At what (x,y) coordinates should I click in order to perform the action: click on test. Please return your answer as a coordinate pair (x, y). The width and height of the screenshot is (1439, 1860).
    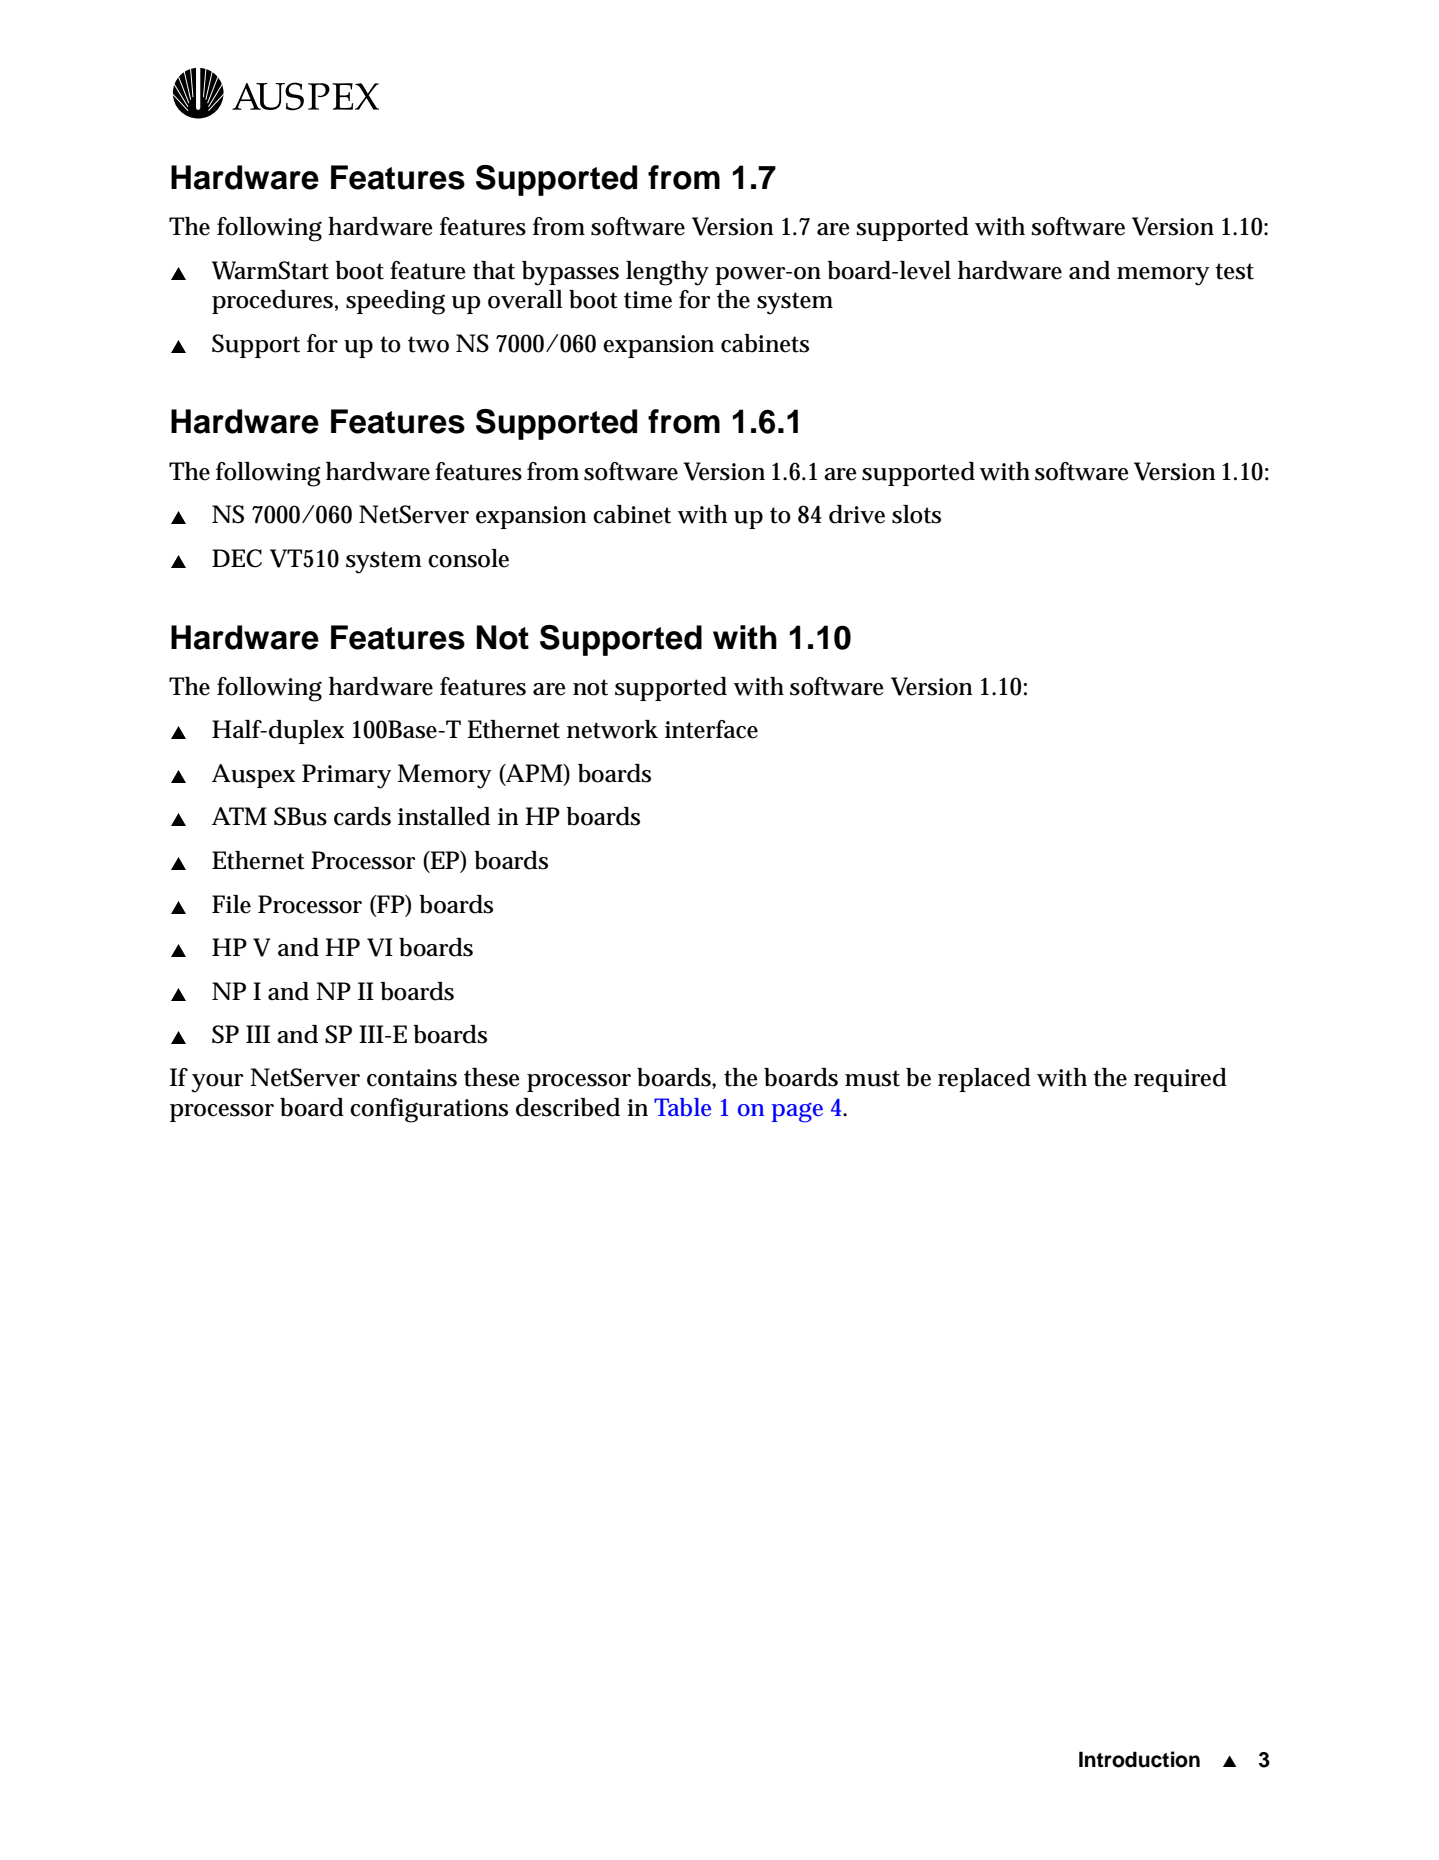
    Looking at the image, I should click on (1234, 271).
